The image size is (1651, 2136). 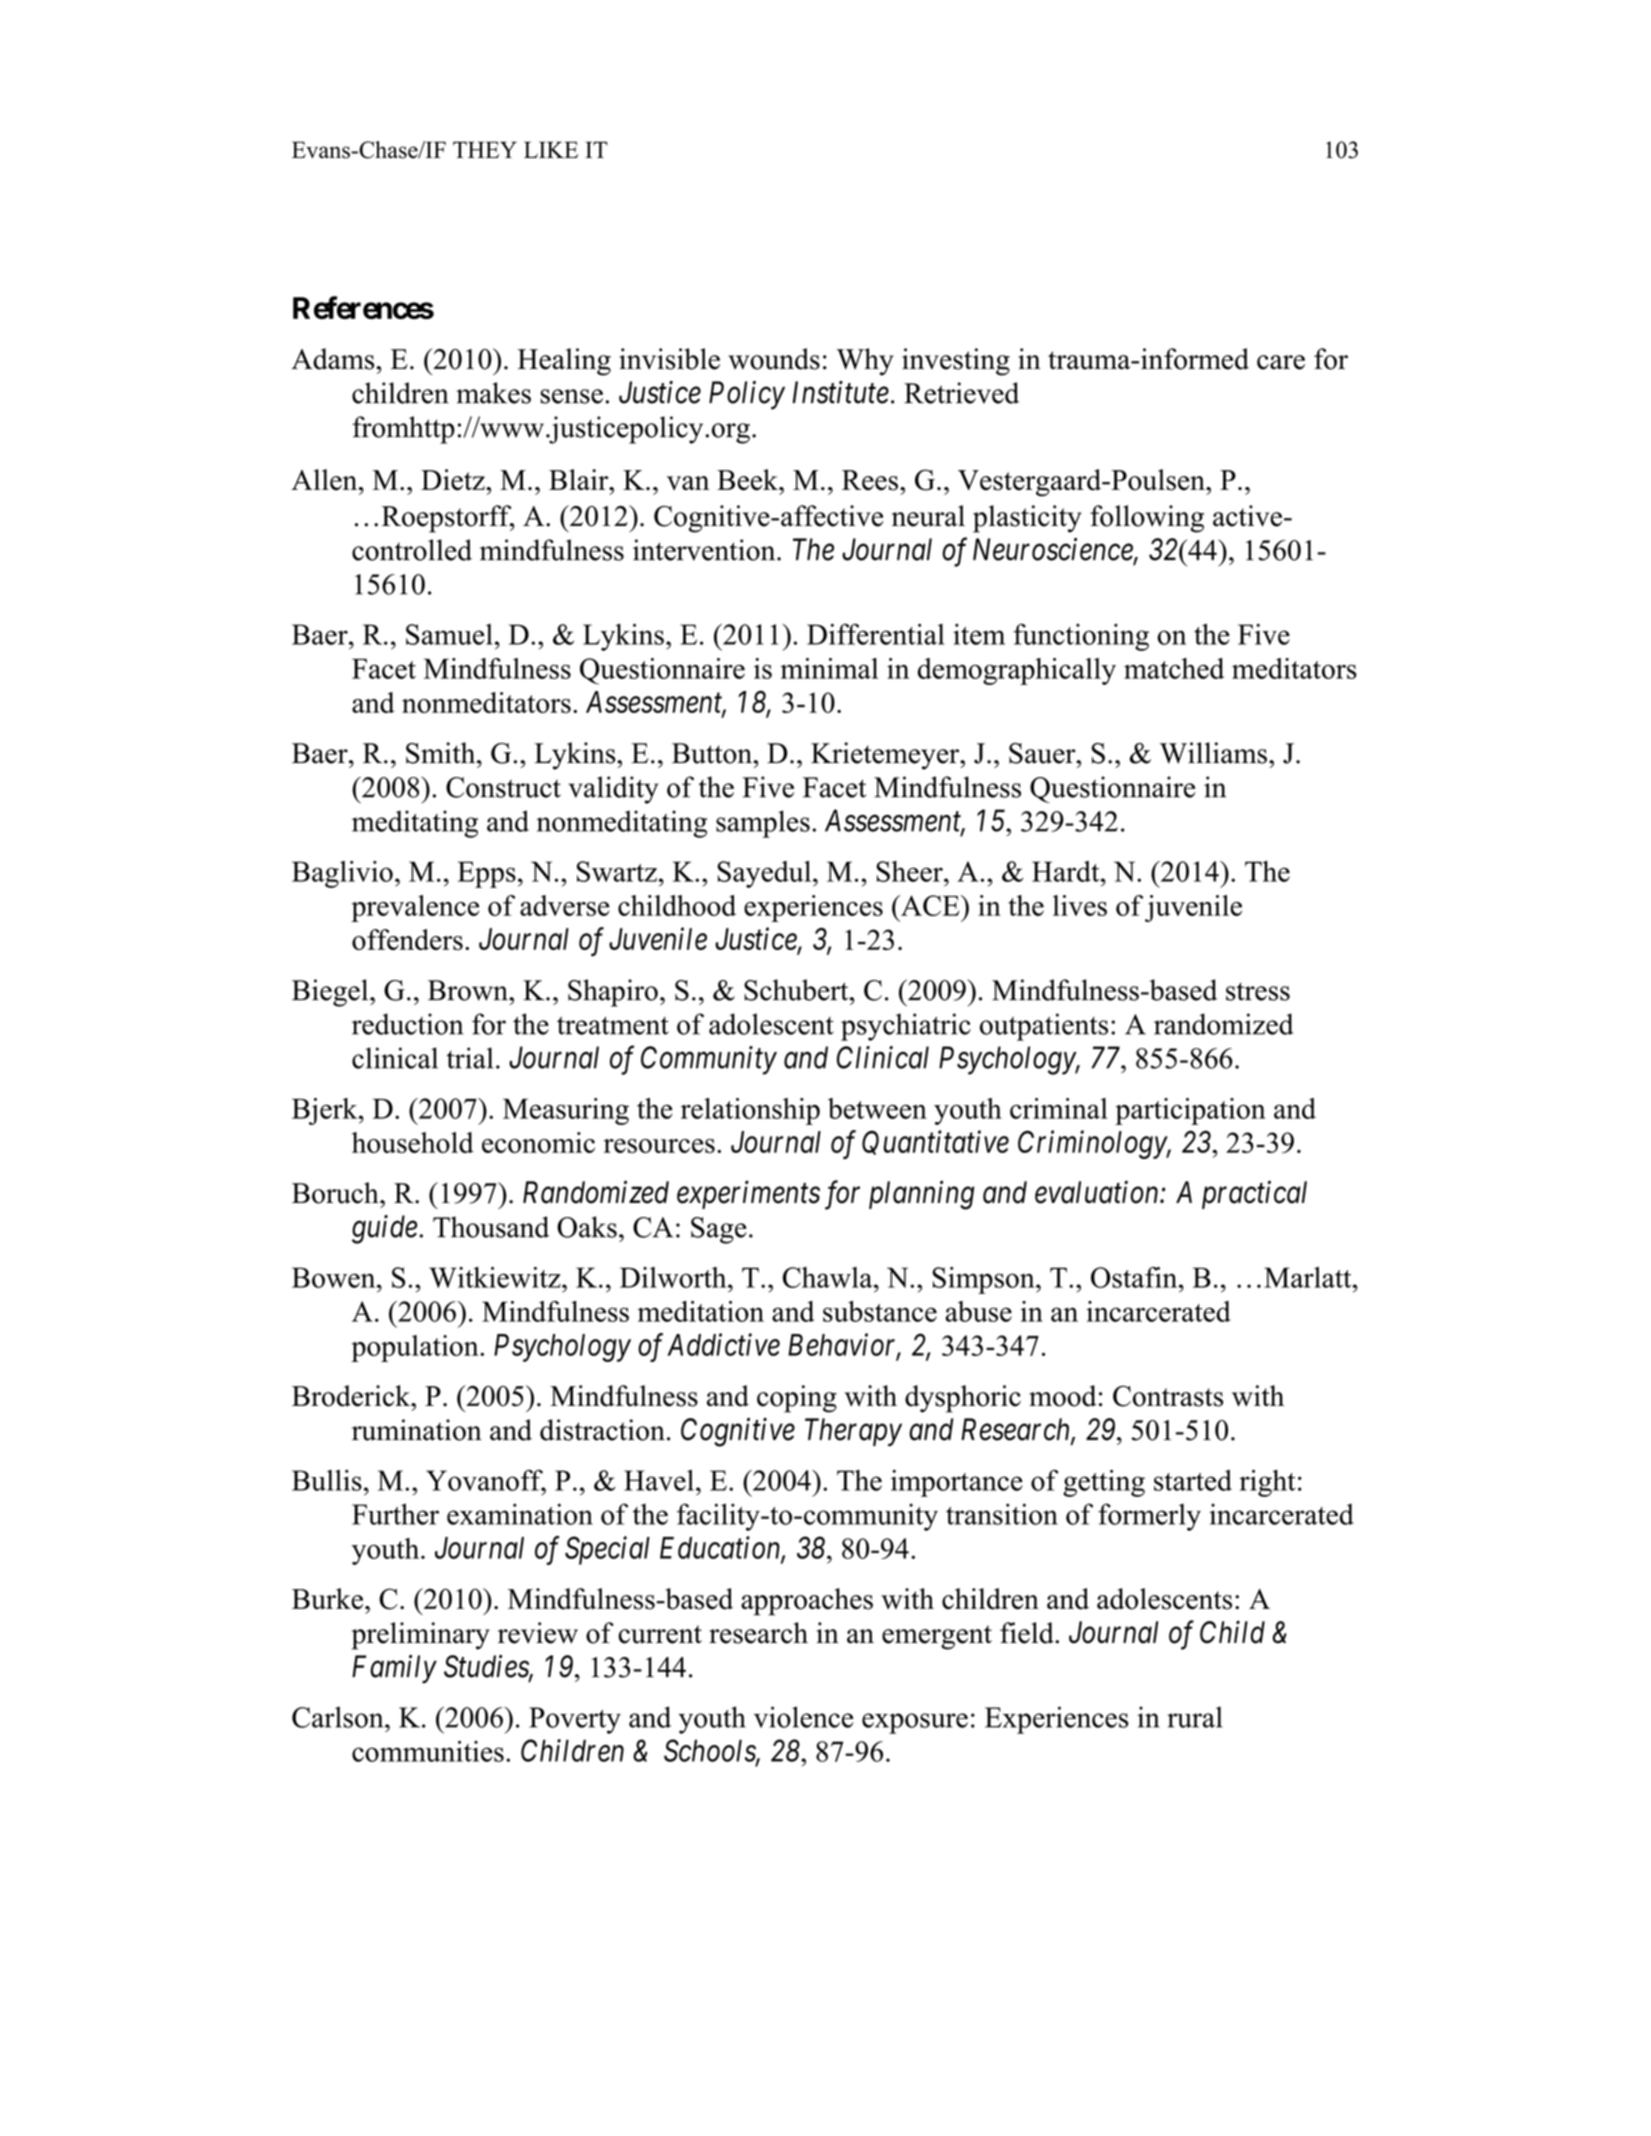 I want to click on THEY, so click(x=485, y=149).
